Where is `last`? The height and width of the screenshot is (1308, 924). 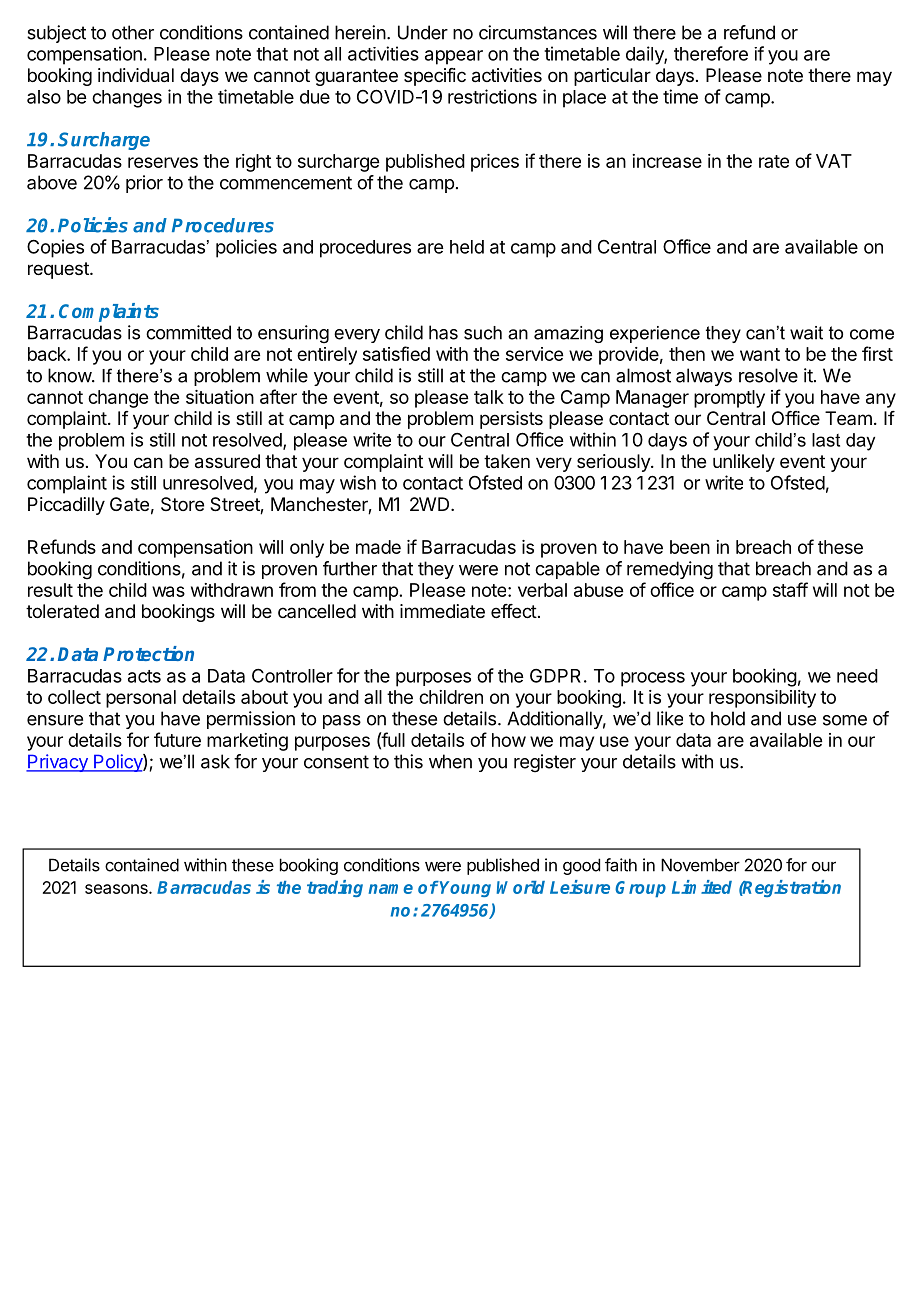 last is located at coordinates (826, 440).
